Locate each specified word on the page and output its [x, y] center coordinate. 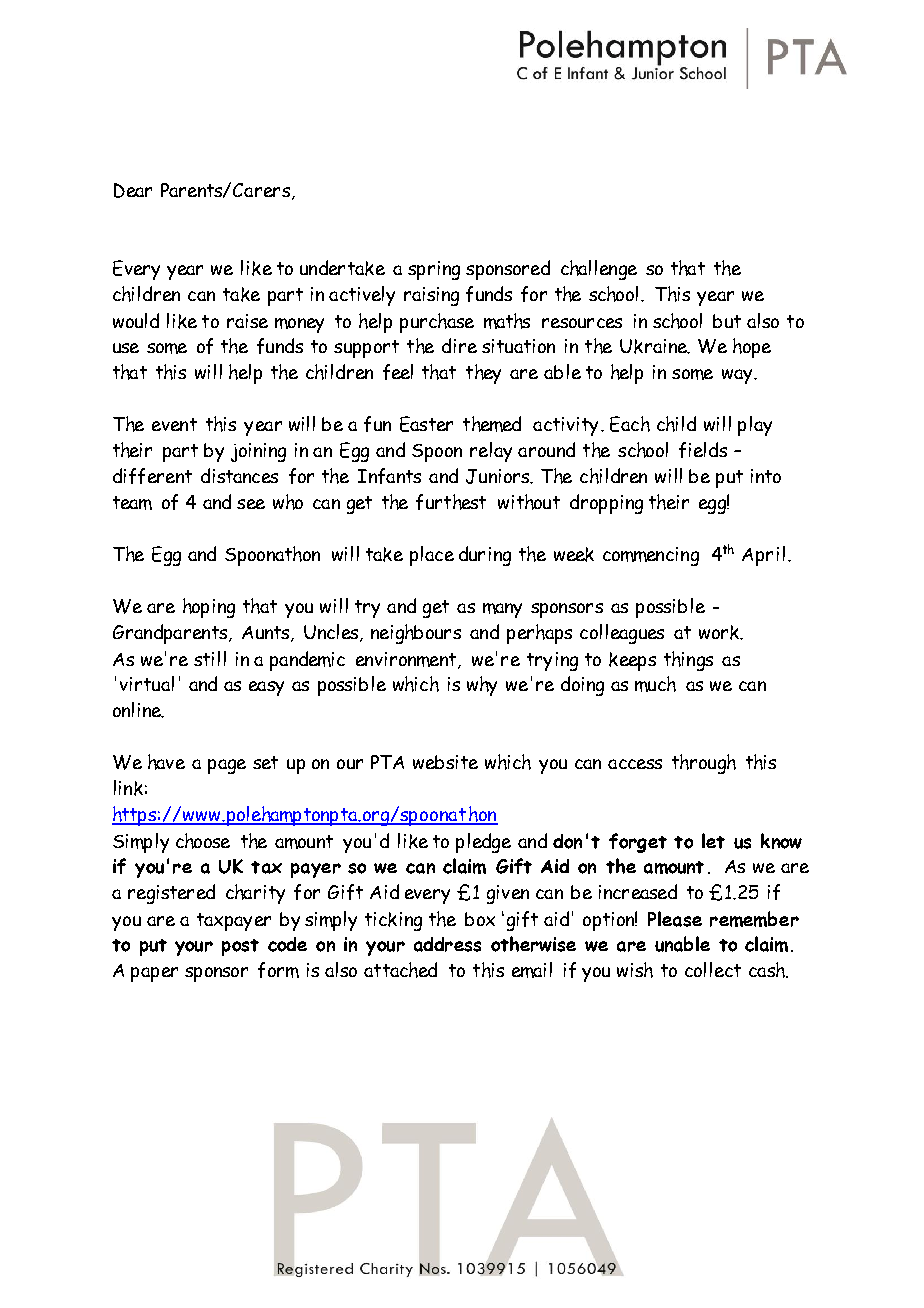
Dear [133, 190]
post [240, 947]
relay [491, 452]
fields [703, 450]
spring [434, 270]
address [447, 944]
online [138, 710]
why [482, 686]
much [655, 684]
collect [713, 969]
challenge [599, 270]
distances [239, 475]
